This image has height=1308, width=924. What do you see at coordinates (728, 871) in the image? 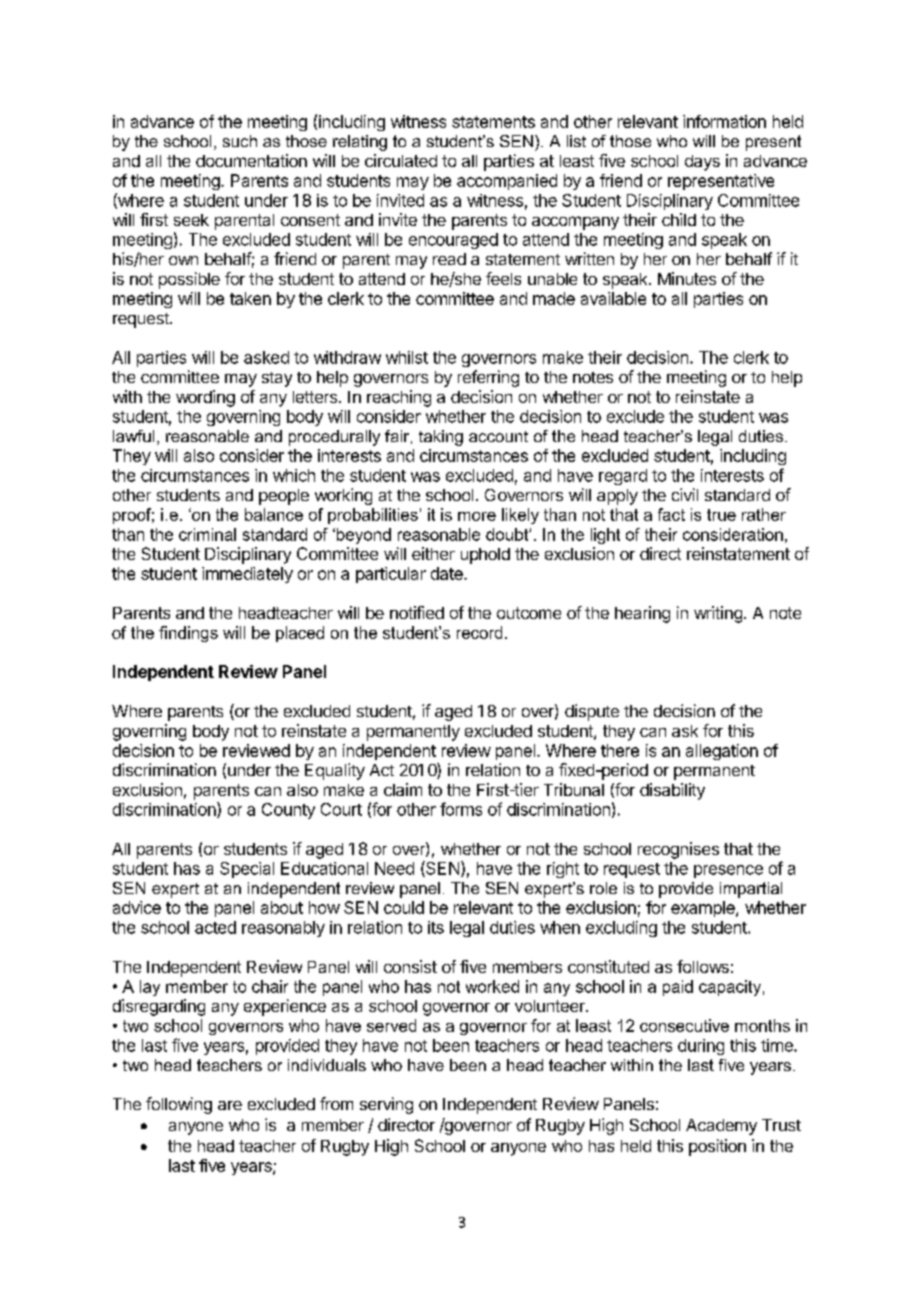
I see `presence` at bounding box center [728, 871].
